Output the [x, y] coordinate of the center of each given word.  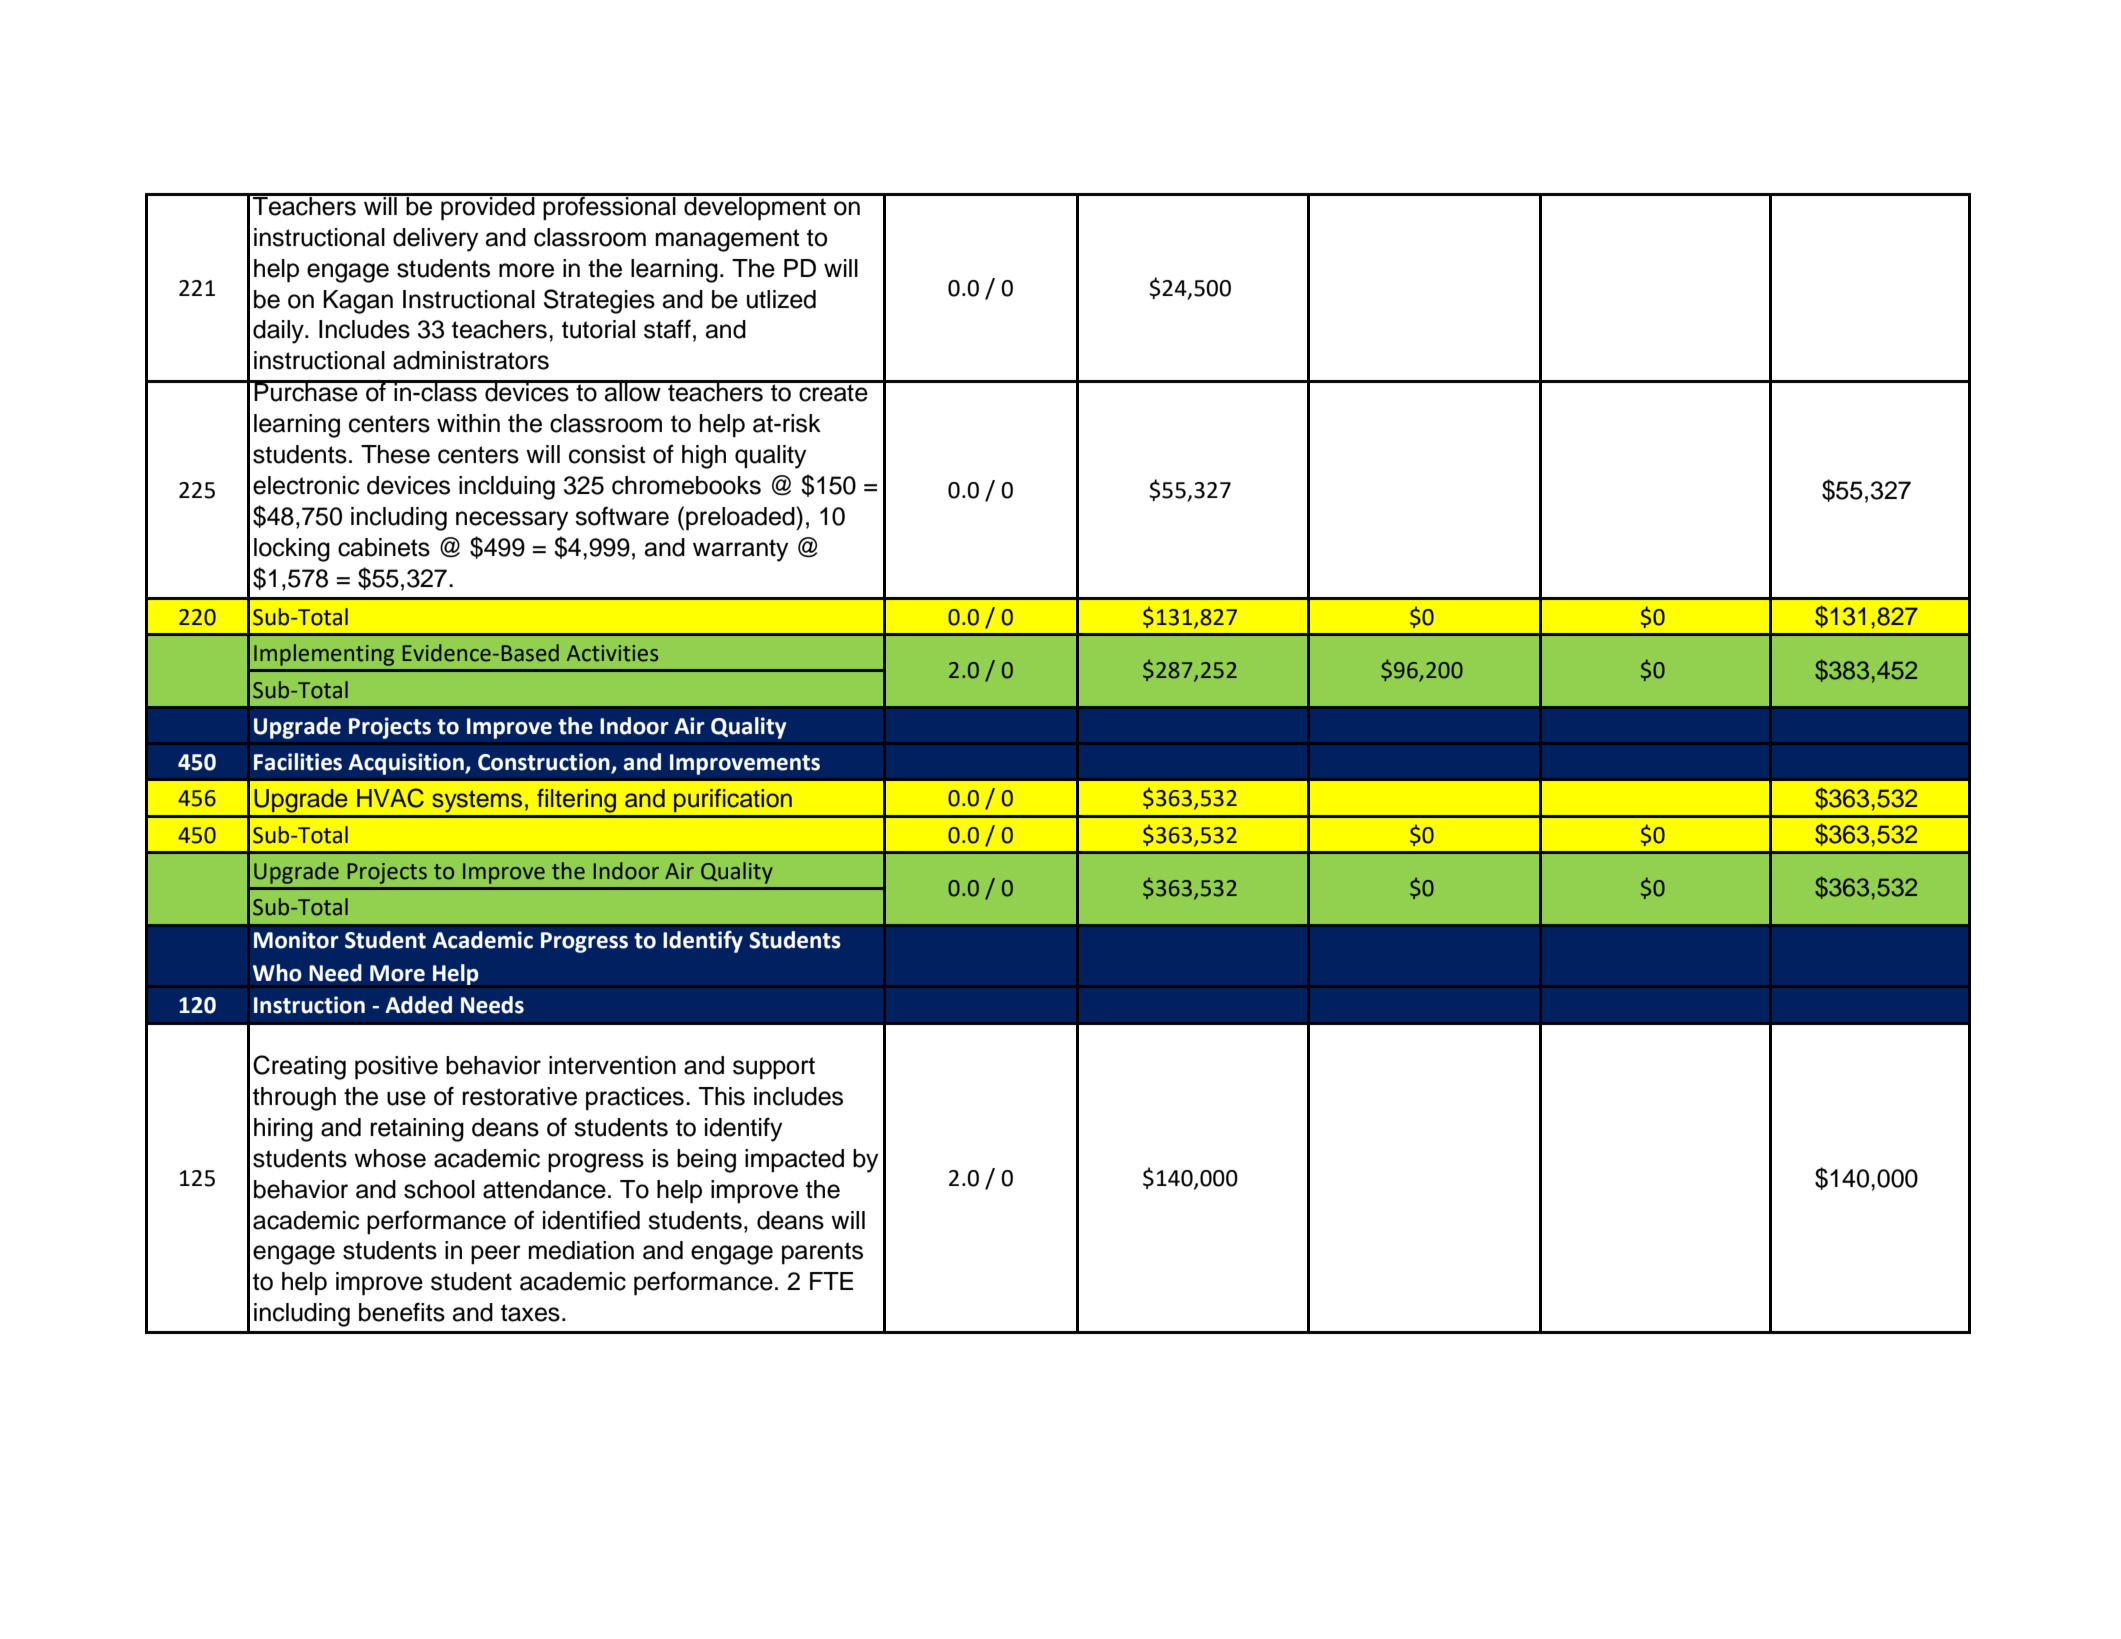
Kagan [358, 302]
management [728, 240]
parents [822, 1253]
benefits [402, 1312]
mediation [581, 1250]
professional [610, 207]
